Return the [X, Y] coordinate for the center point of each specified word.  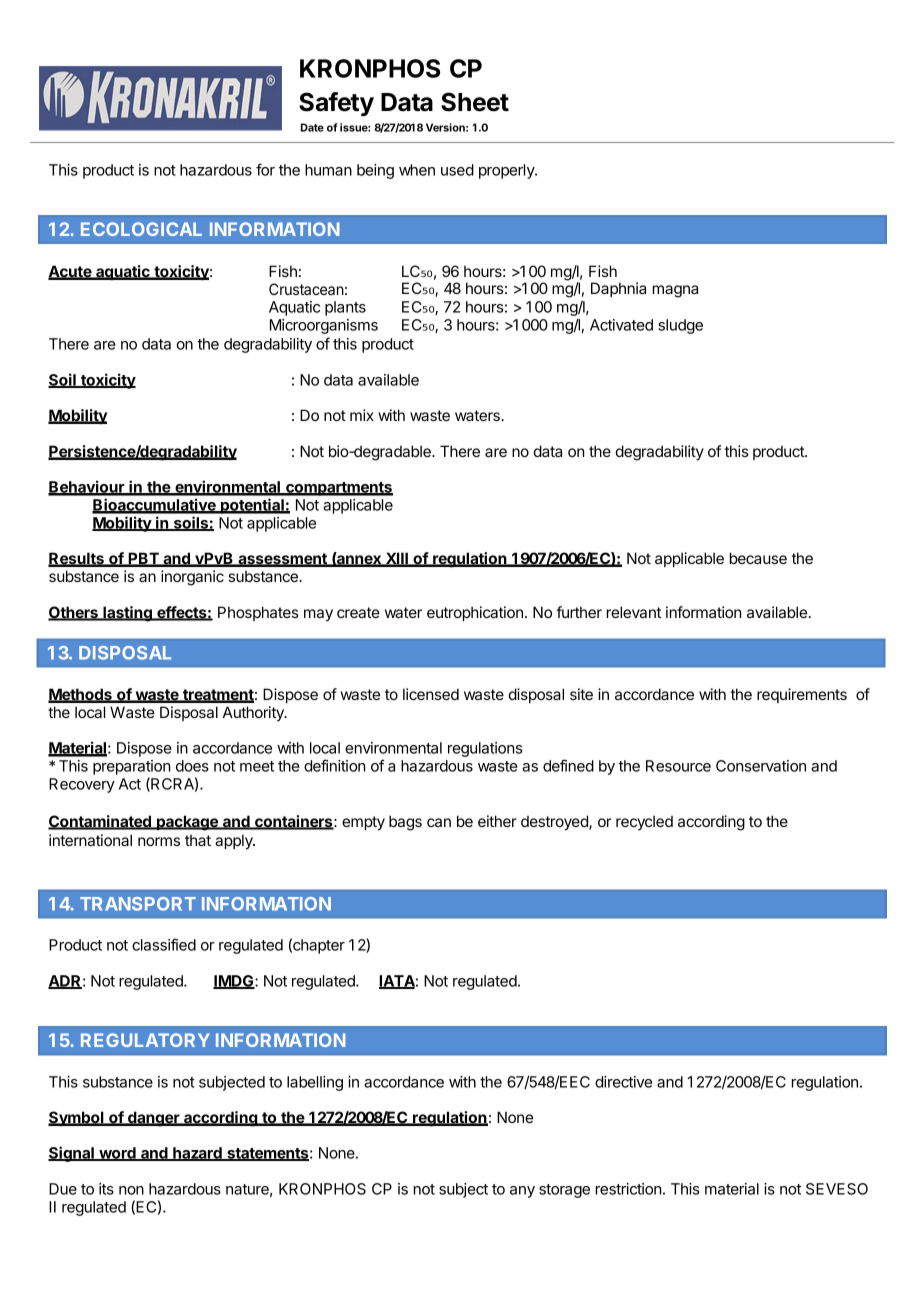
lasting [127, 614]
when [417, 170]
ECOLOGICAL [141, 229]
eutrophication [475, 613]
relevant [634, 612]
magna [675, 291]
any [522, 1192]
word [117, 1154]
